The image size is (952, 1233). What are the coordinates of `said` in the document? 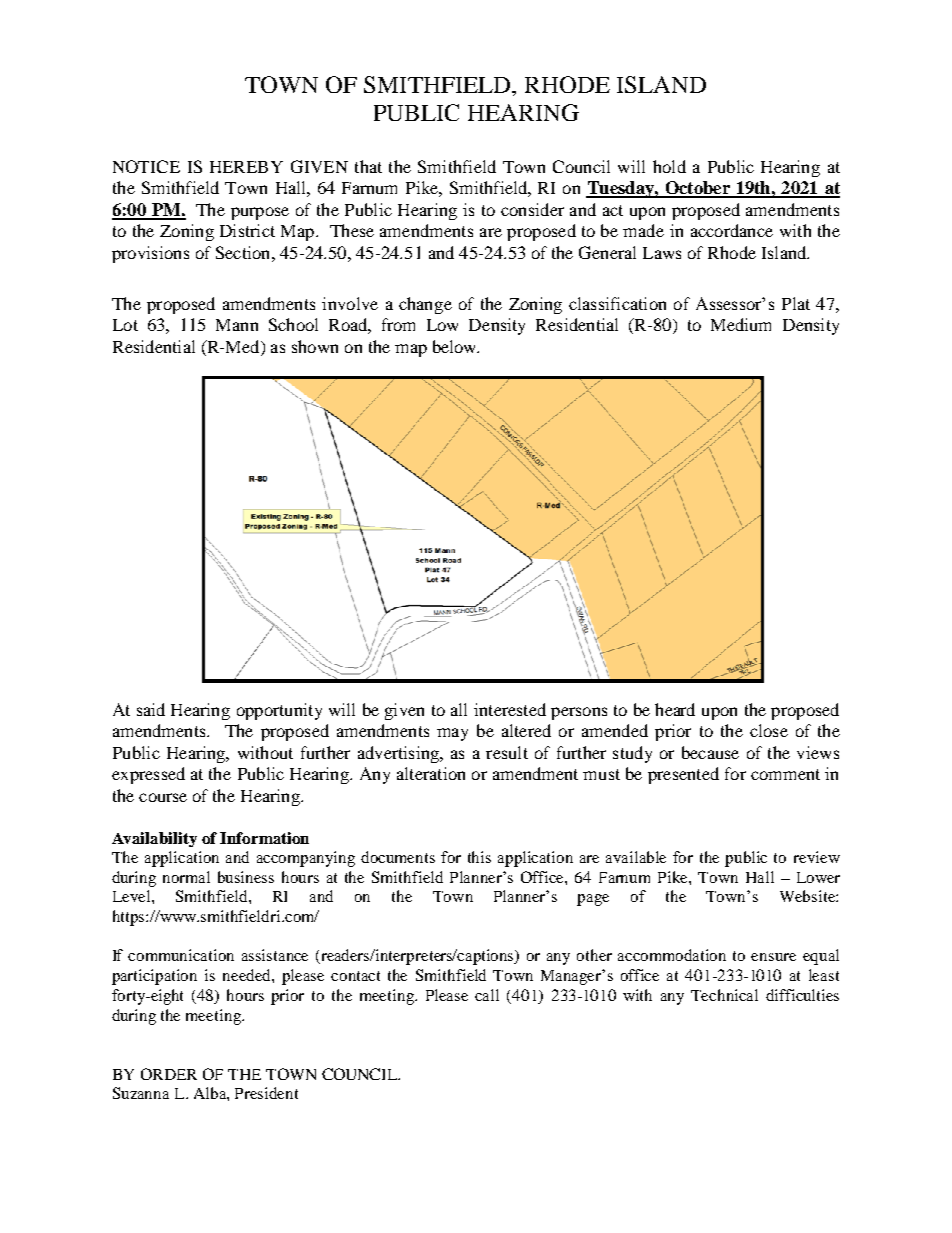 It's located at (151, 709).
